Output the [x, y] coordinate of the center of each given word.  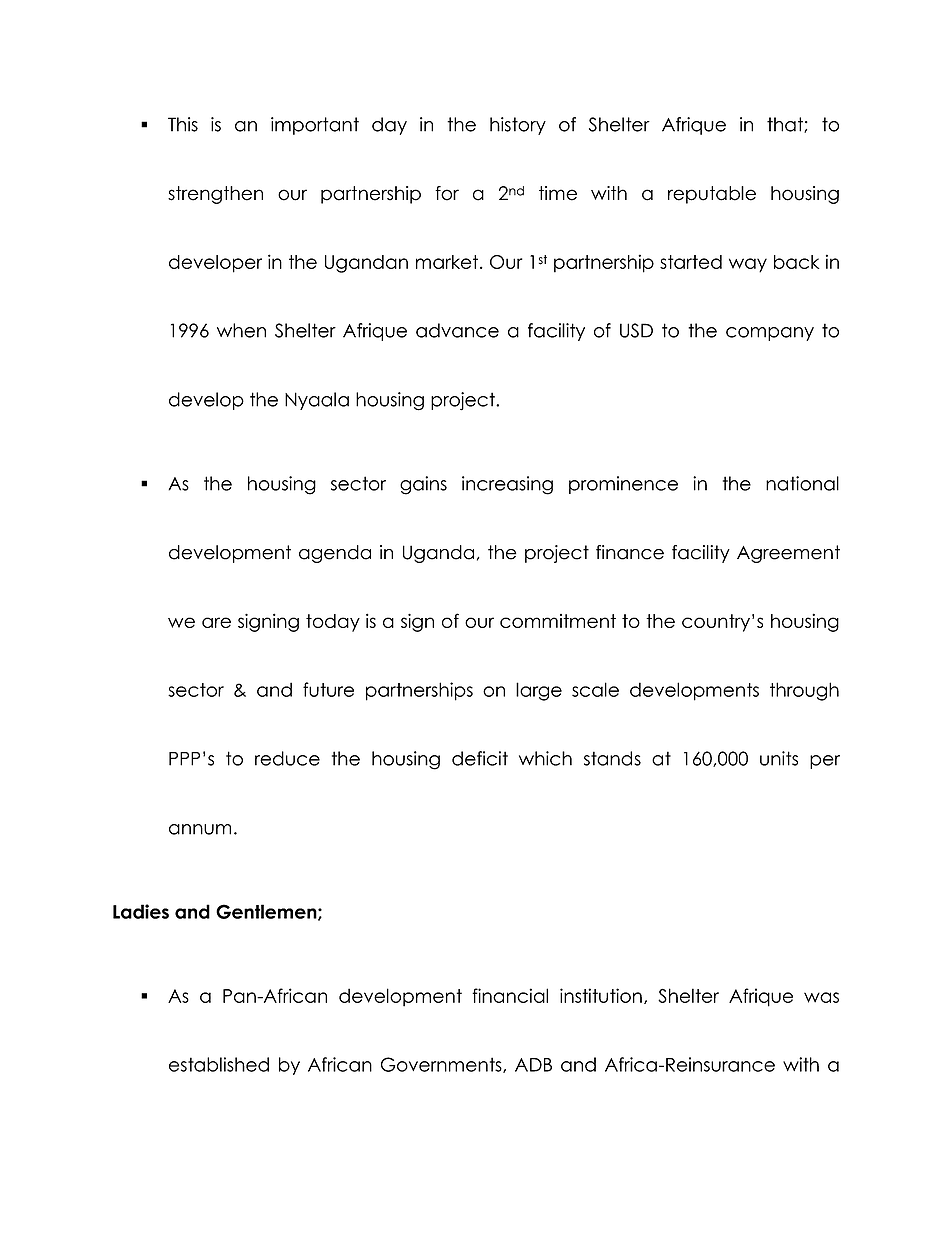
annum [200, 829]
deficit [480, 758]
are [216, 622]
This [183, 124]
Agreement [788, 554]
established [219, 1064]
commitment [558, 621]
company [770, 334]
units [779, 758]
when [241, 330]
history [518, 126]
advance [457, 330]
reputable [712, 195]
